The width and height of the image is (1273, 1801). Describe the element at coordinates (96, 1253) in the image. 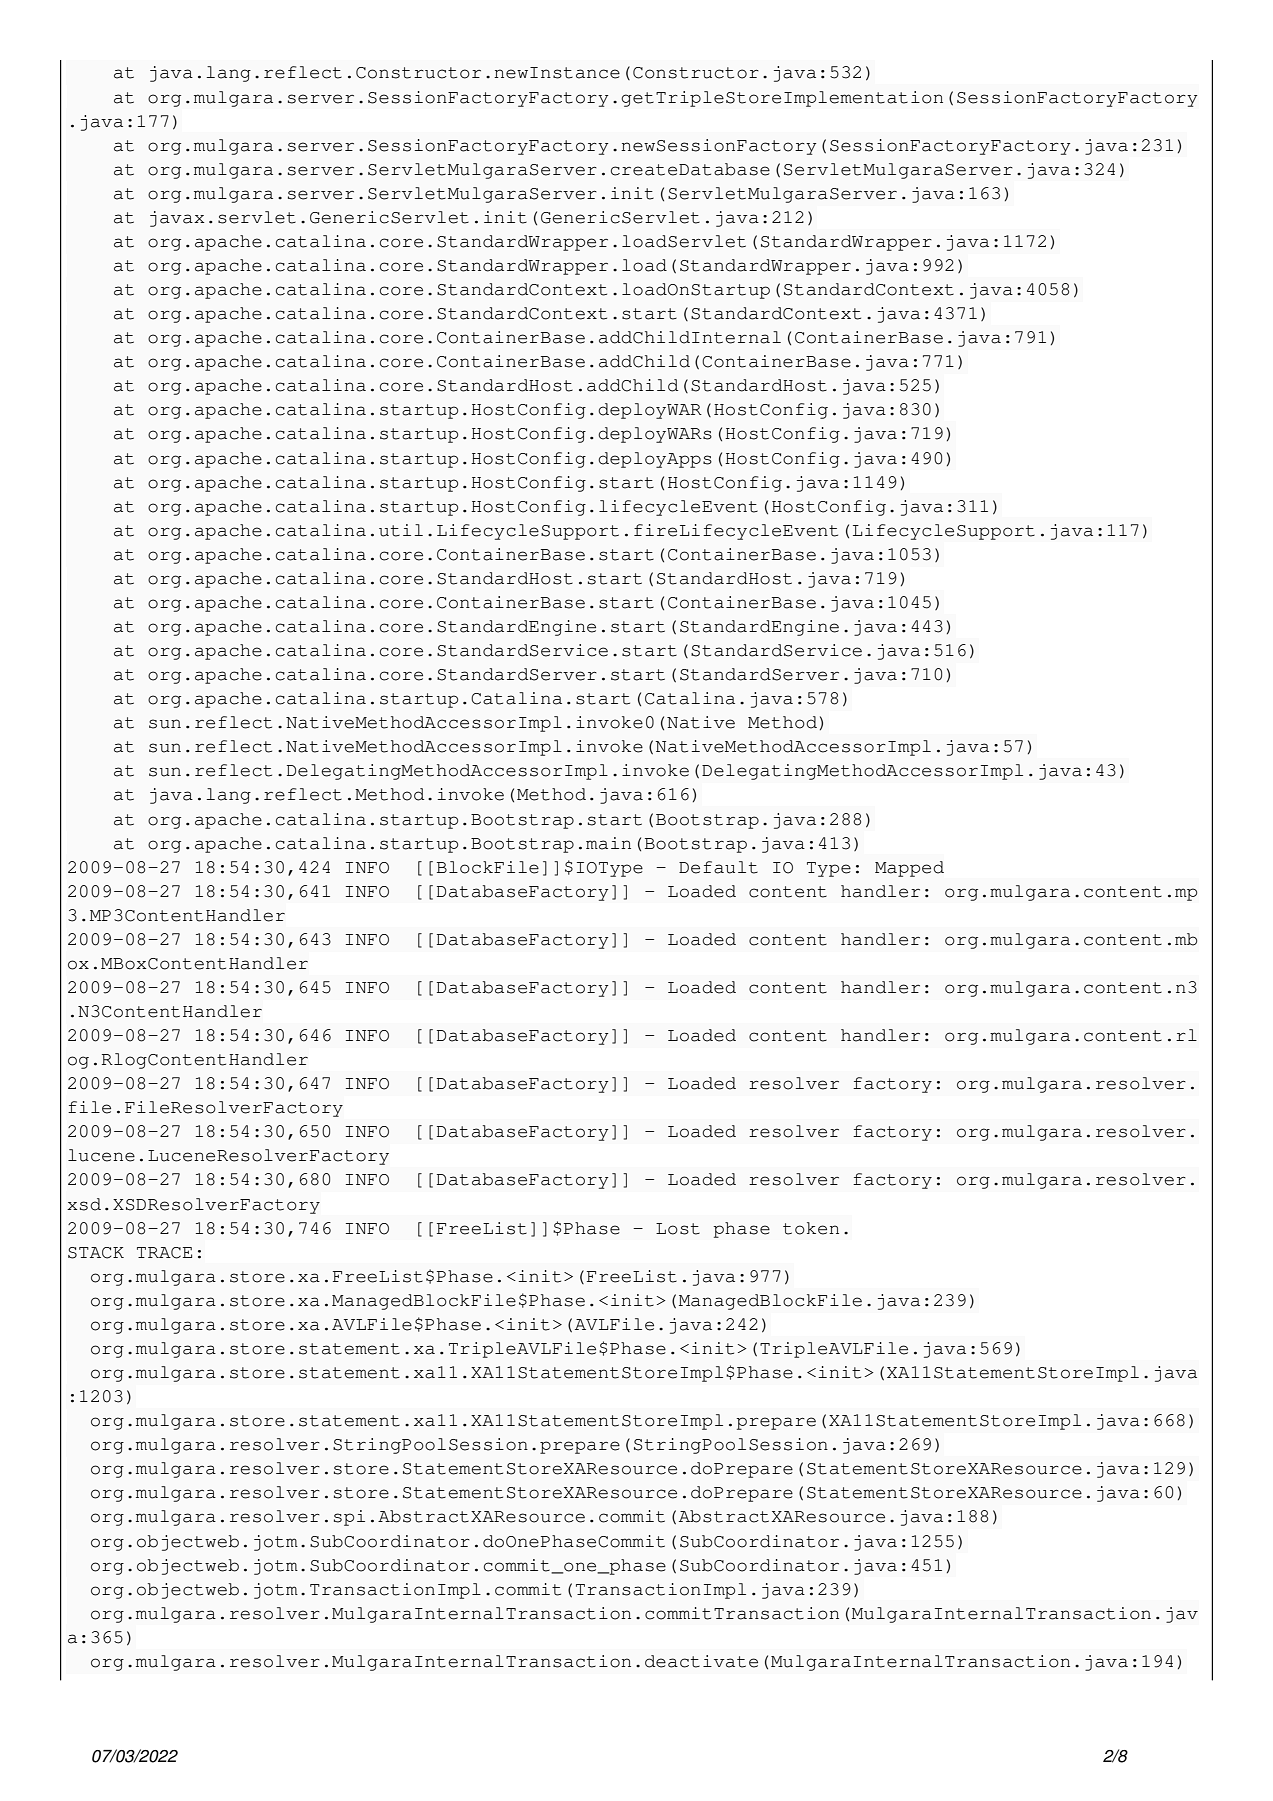

I see `STACK` at that location.
